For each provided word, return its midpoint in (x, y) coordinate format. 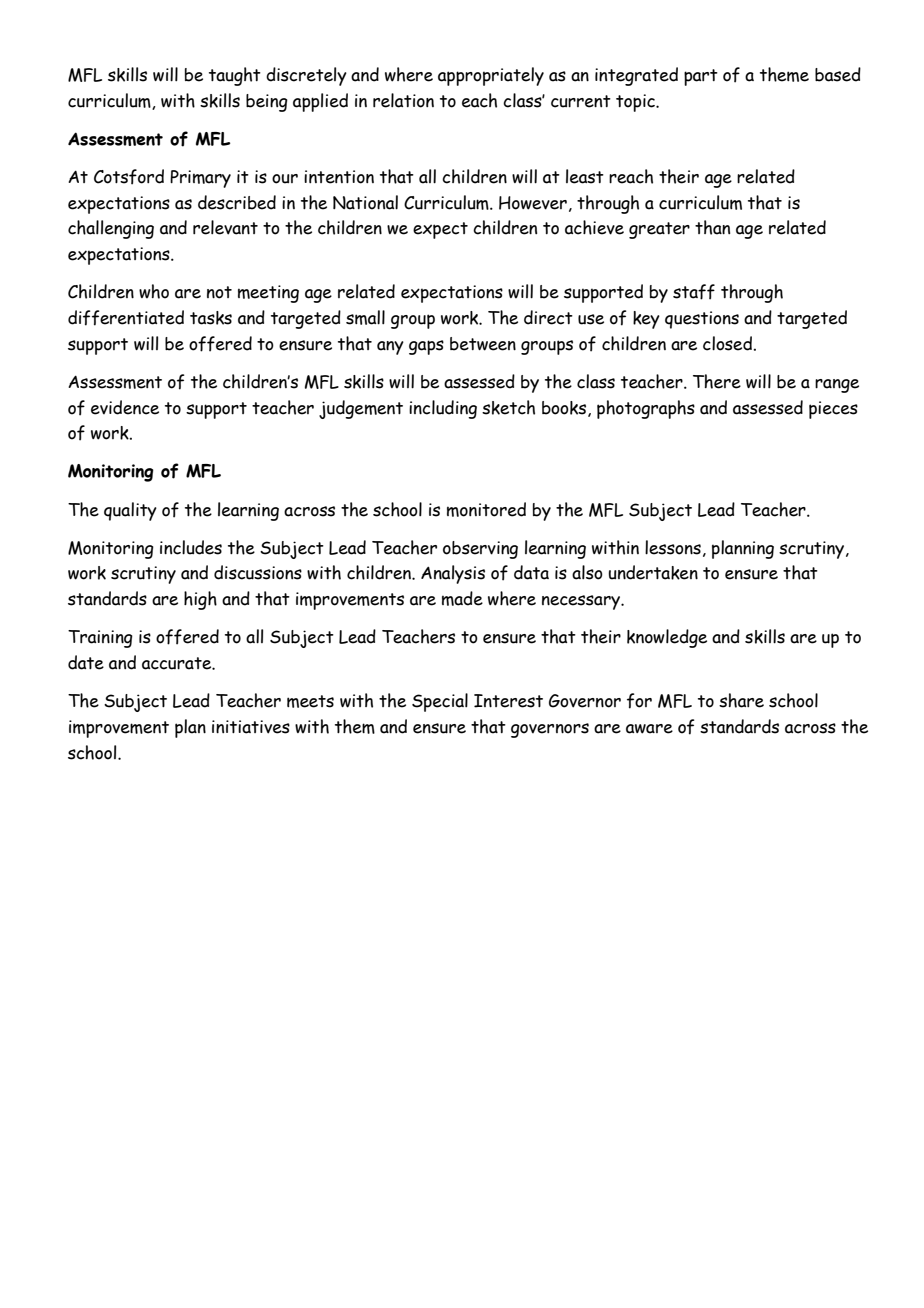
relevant (225, 227)
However (533, 203)
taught (235, 76)
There (717, 381)
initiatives (251, 727)
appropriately (491, 76)
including (443, 409)
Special (440, 702)
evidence (125, 407)
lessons (673, 547)
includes (191, 547)
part (701, 77)
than (712, 227)
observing (480, 550)
